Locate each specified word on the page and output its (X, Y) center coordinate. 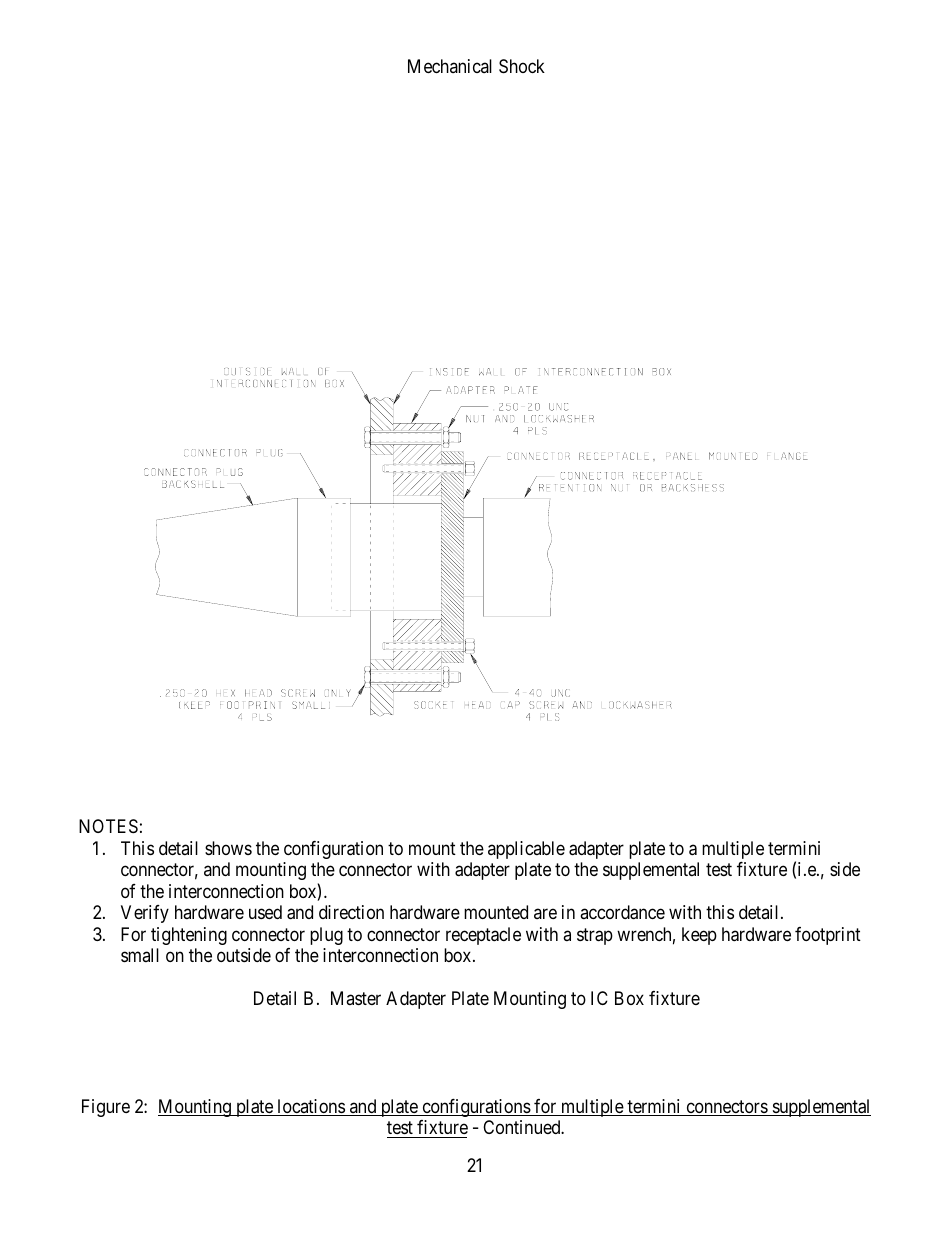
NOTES (108, 826)
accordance (622, 912)
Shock (522, 66)
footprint (828, 936)
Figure (106, 1108)
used (265, 912)
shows (228, 848)
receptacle (483, 936)
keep (699, 936)
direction (351, 912)
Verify (145, 914)
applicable (526, 850)
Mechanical (450, 66)
